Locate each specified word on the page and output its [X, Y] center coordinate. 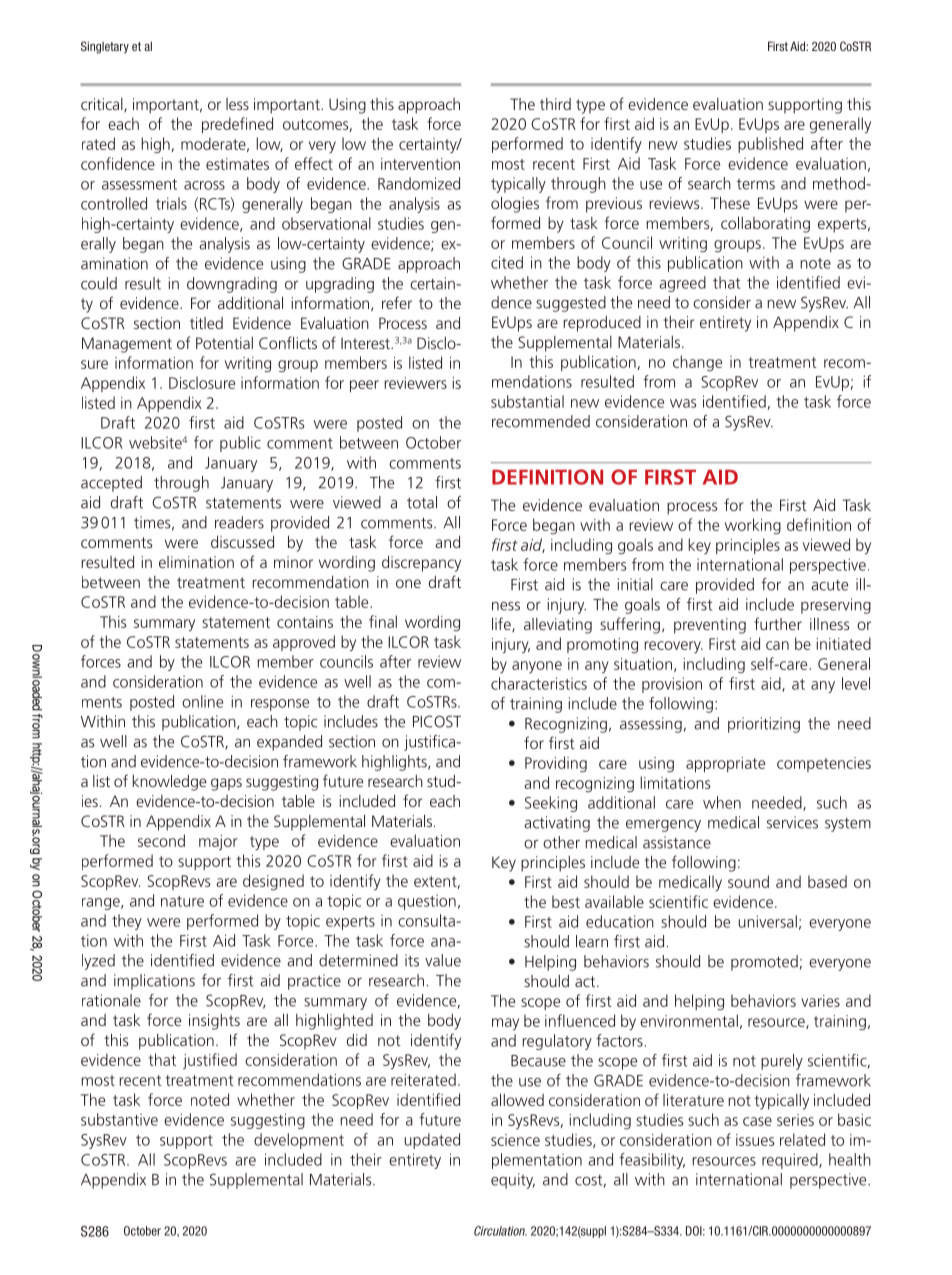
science [515, 1140]
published [770, 145]
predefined [237, 125]
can [777, 645]
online [202, 701]
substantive [119, 1119]
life [502, 624]
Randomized [419, 183]
